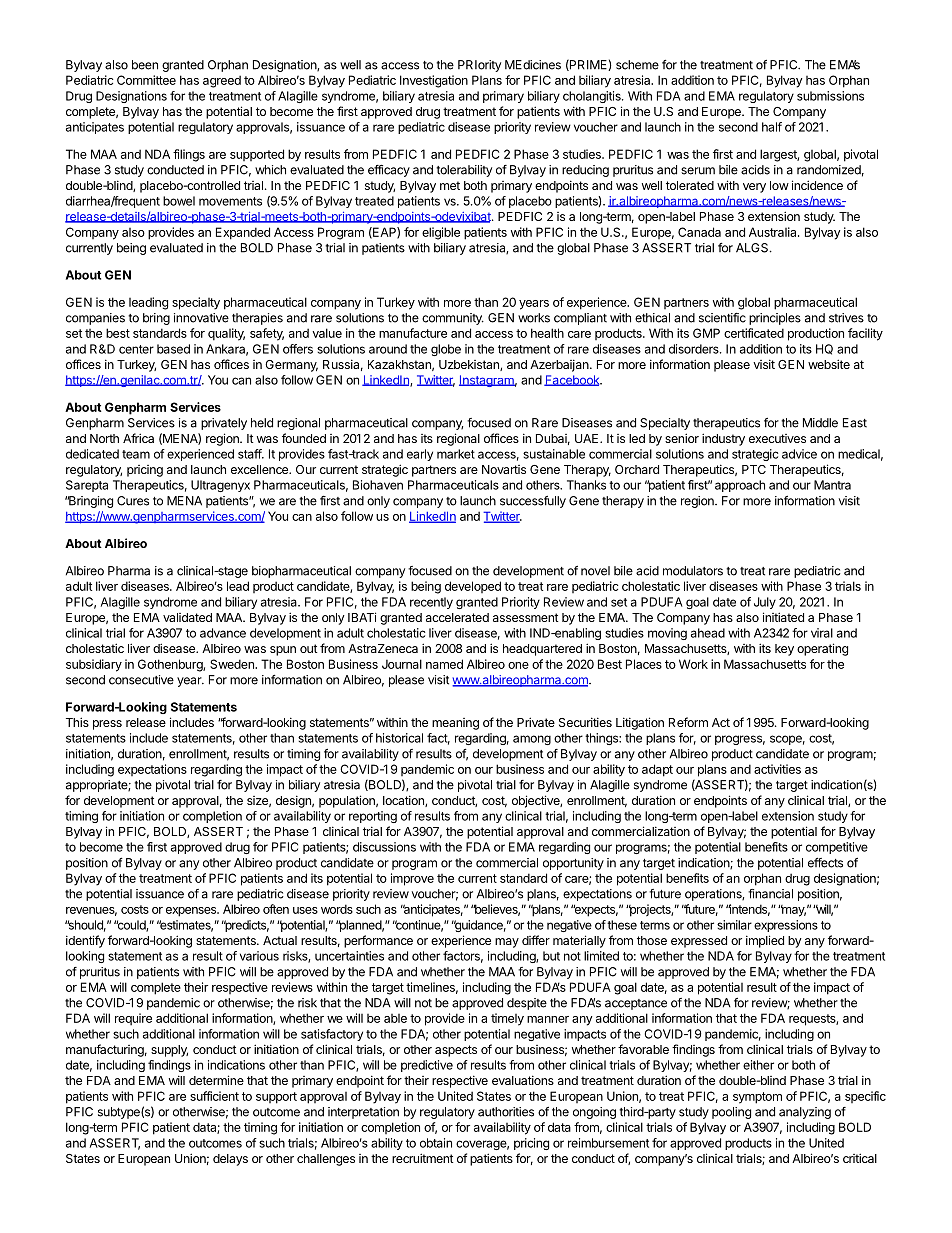 The width and height of the image is (952, 1233). Describe the element at coordinates (506, 1112) in the image. I see `authorities` at that location.
